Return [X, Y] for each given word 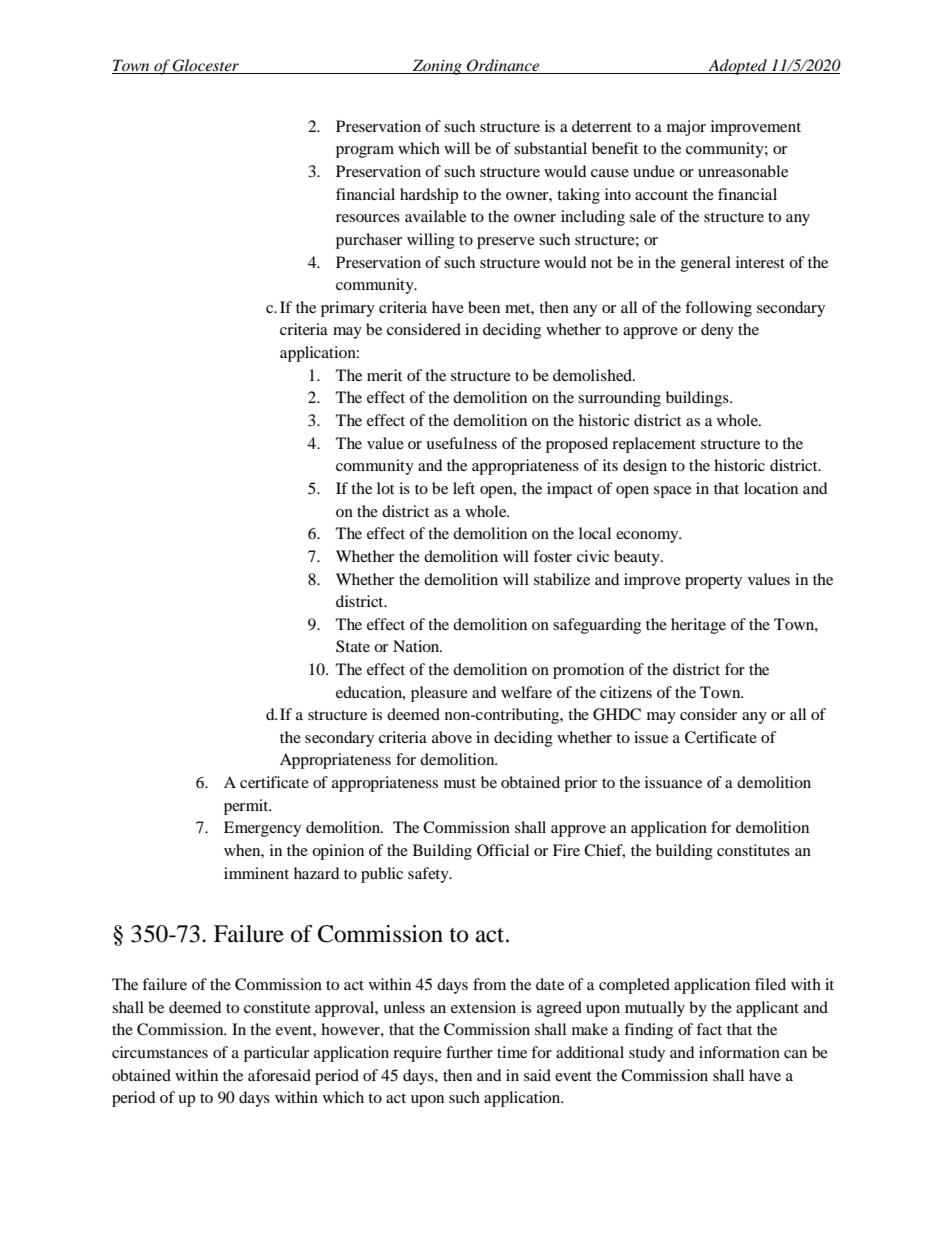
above [452, 737]
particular [276, 1054]
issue [651, 737]
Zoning [437, 67]
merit [384, 375]
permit [247, 807]
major [686, 128]
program [365, 152]
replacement [654, 445]
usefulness [461, 443]
